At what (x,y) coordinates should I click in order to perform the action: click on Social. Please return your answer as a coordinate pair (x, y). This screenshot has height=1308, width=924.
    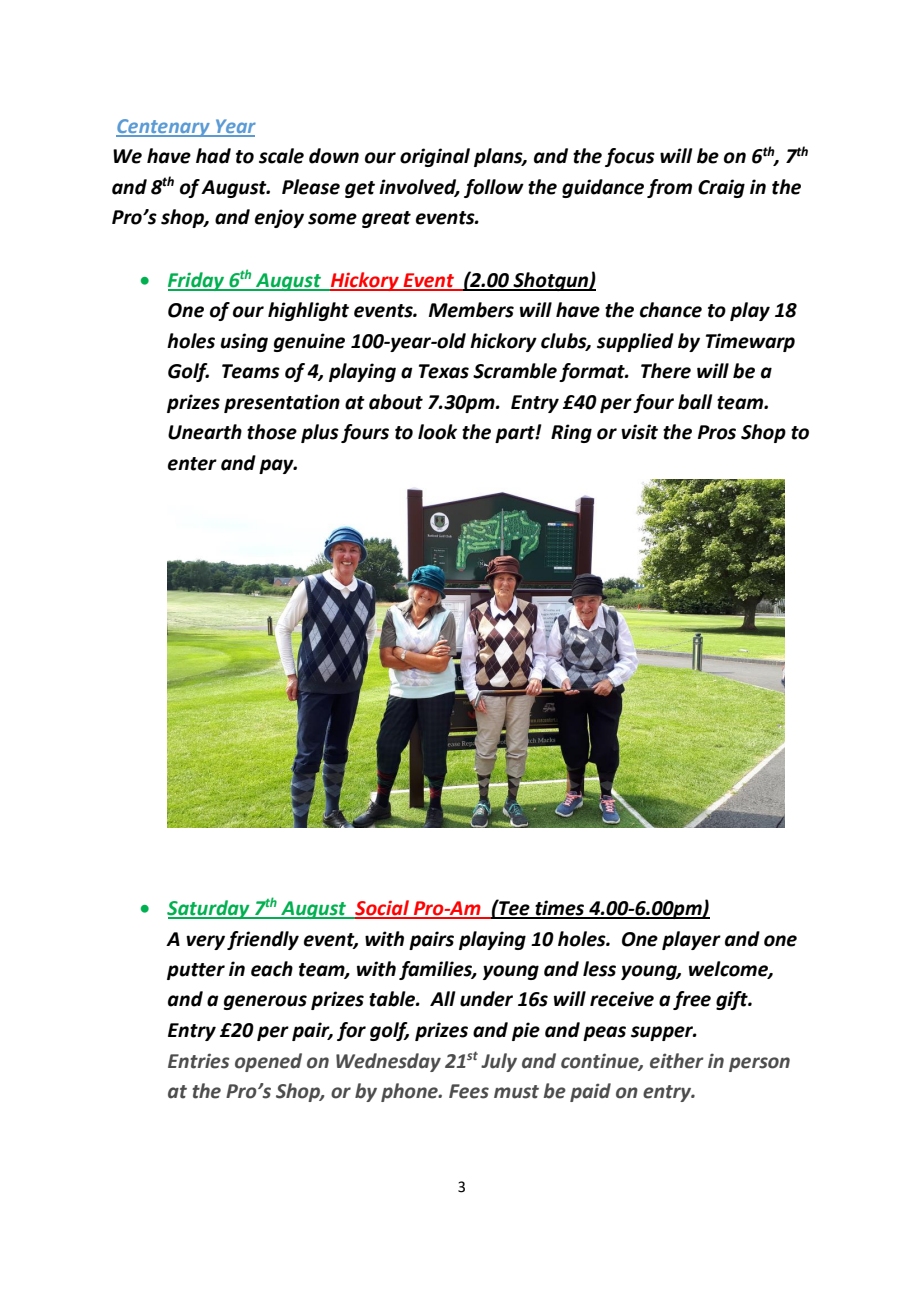
    Looking at the image, I should click on (382, 909).
